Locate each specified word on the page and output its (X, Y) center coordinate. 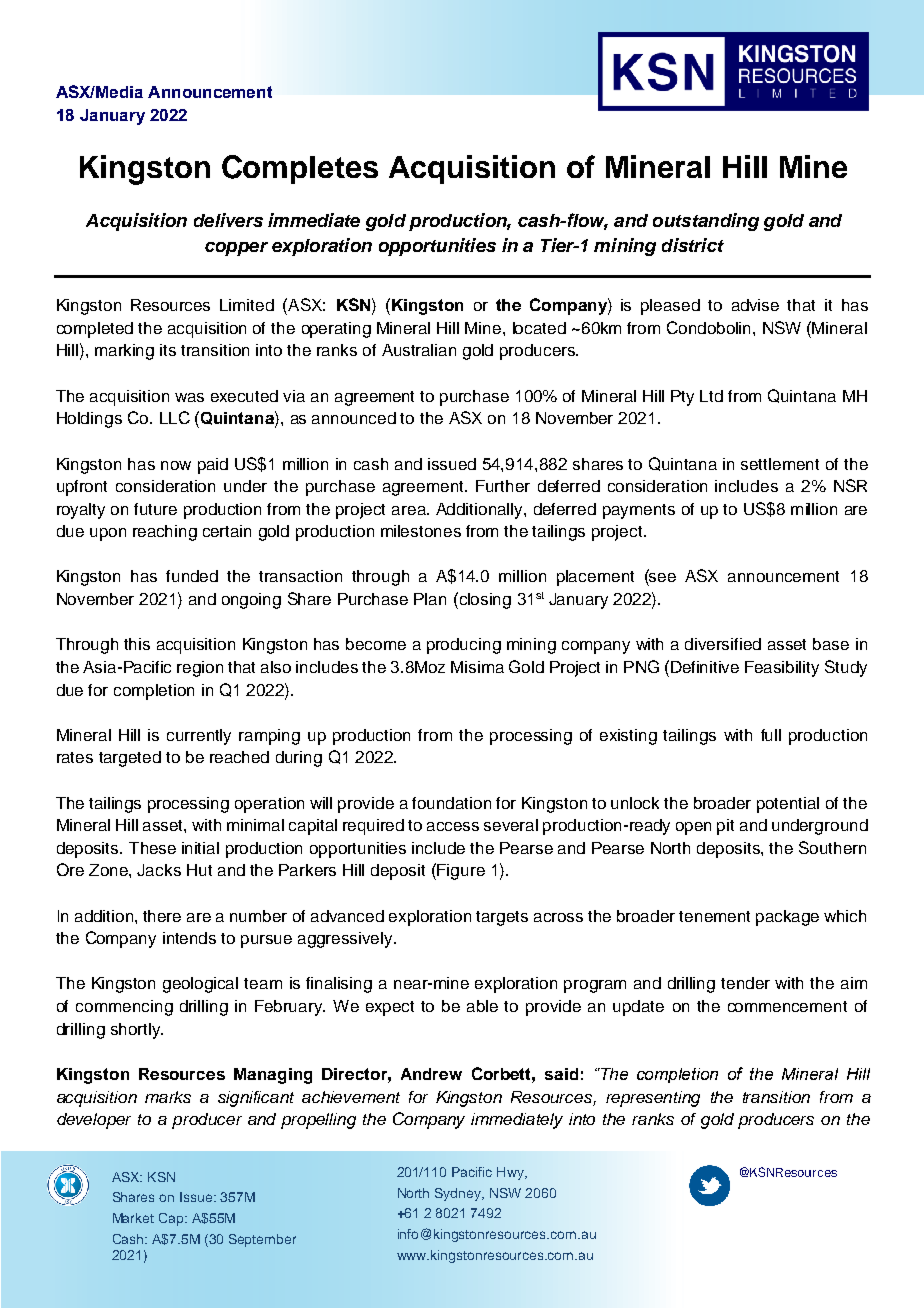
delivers (228, 220)
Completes (300, 169)
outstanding (706, 222)
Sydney (459, 1194)
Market (133, 1218)
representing (653, 1099)
